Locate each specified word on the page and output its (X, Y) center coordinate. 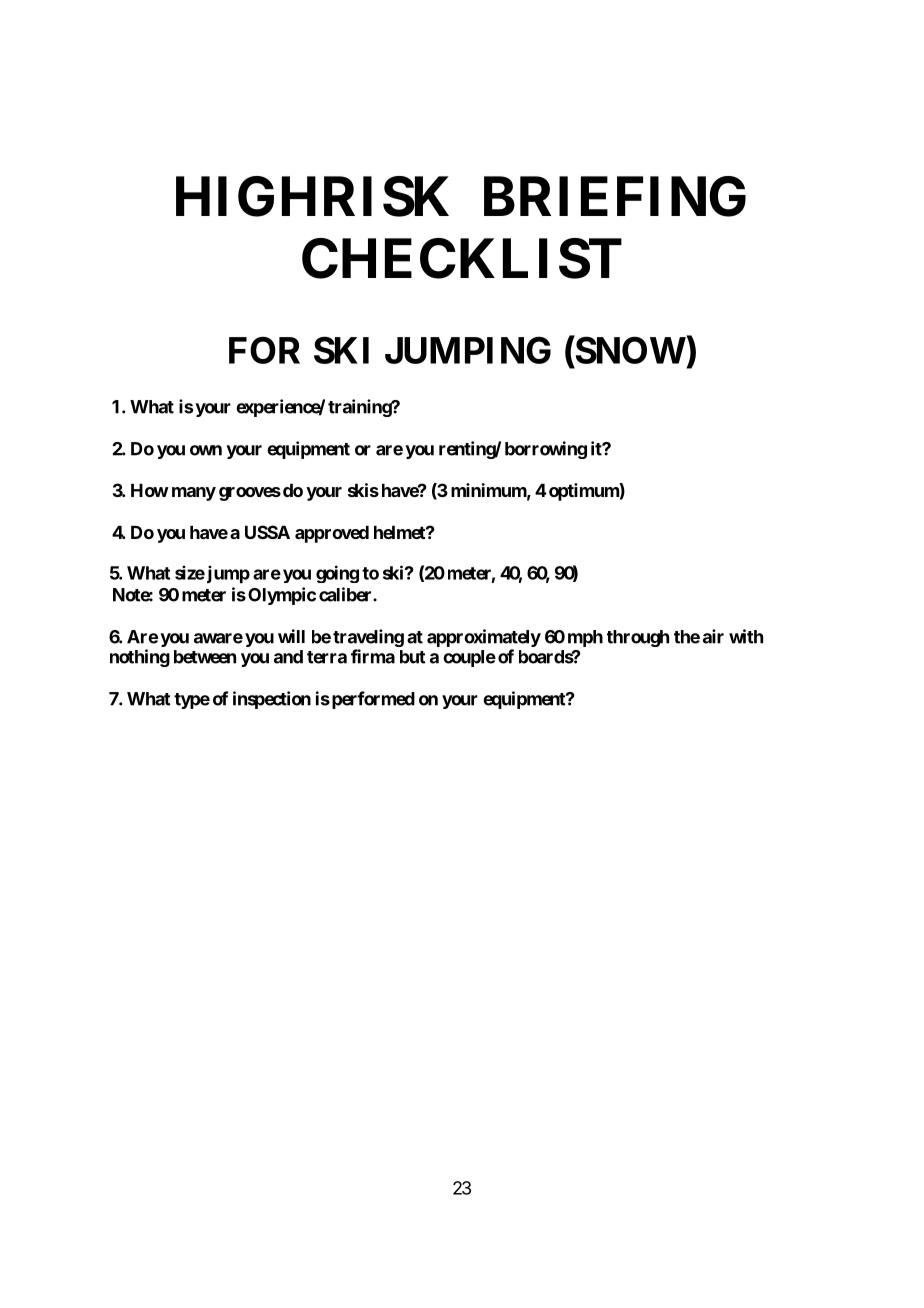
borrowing (546, 450)
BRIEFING (615, 196)
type (192, 701)
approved (332, 534)
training (360, 408)
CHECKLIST (462, 258)
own (206, 450)
